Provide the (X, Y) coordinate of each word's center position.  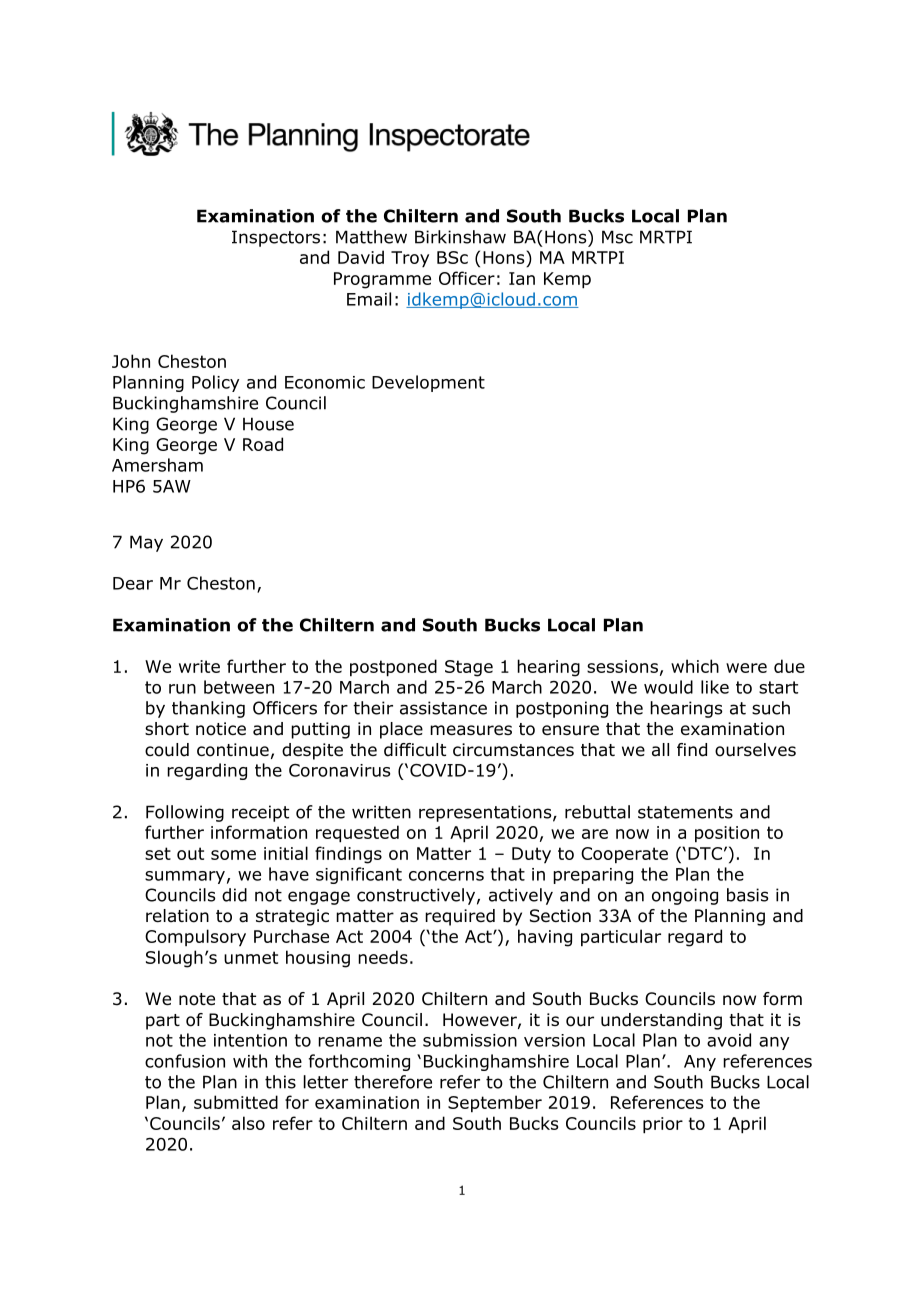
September (495, 1104)
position (727, 834)
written (381, 812)
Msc (617, 237)
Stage (469, 668)
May (146, 543)
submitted (236, 1102)
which (695, 666)
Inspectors (276, 238)
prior (663, 1125)
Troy (410, 259)
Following (185, 813)
